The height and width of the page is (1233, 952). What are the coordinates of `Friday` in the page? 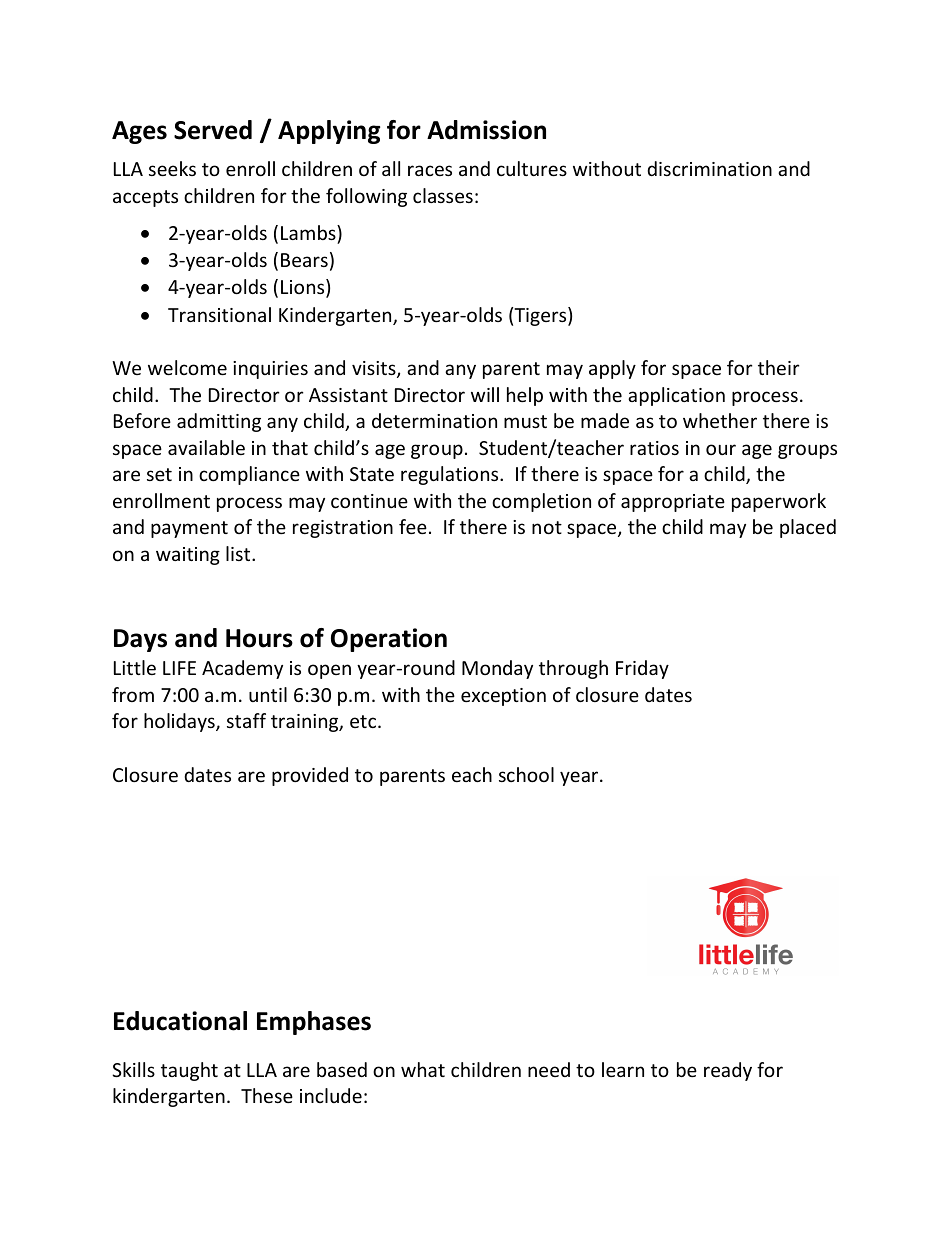 It's located at (642, 669).
